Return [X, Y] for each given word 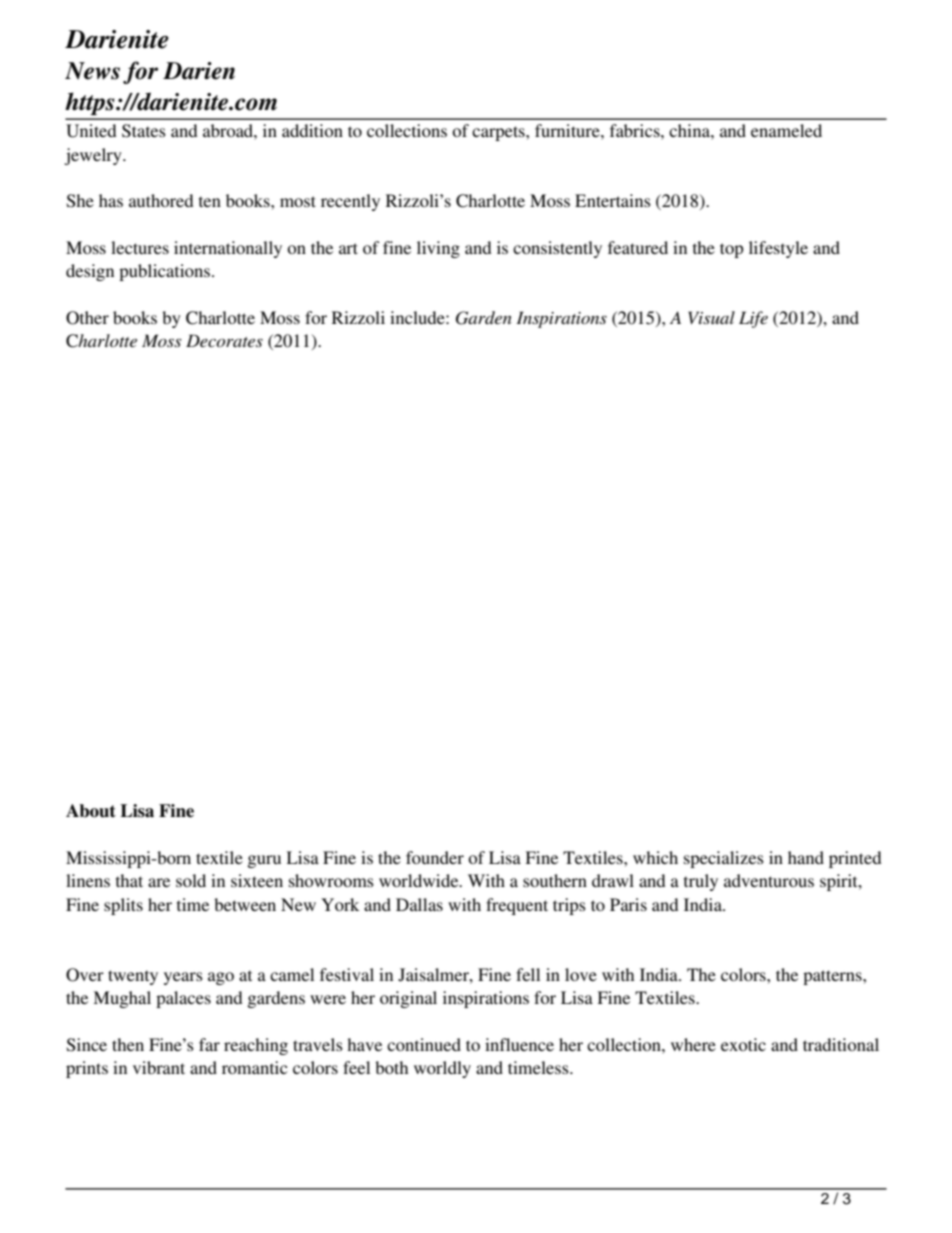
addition [312, 130]
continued [424, 1044]
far [209, 1044]
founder [435, 857]
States [144, 131]
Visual [711, 317]
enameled [786, 130]
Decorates [224, 340]
